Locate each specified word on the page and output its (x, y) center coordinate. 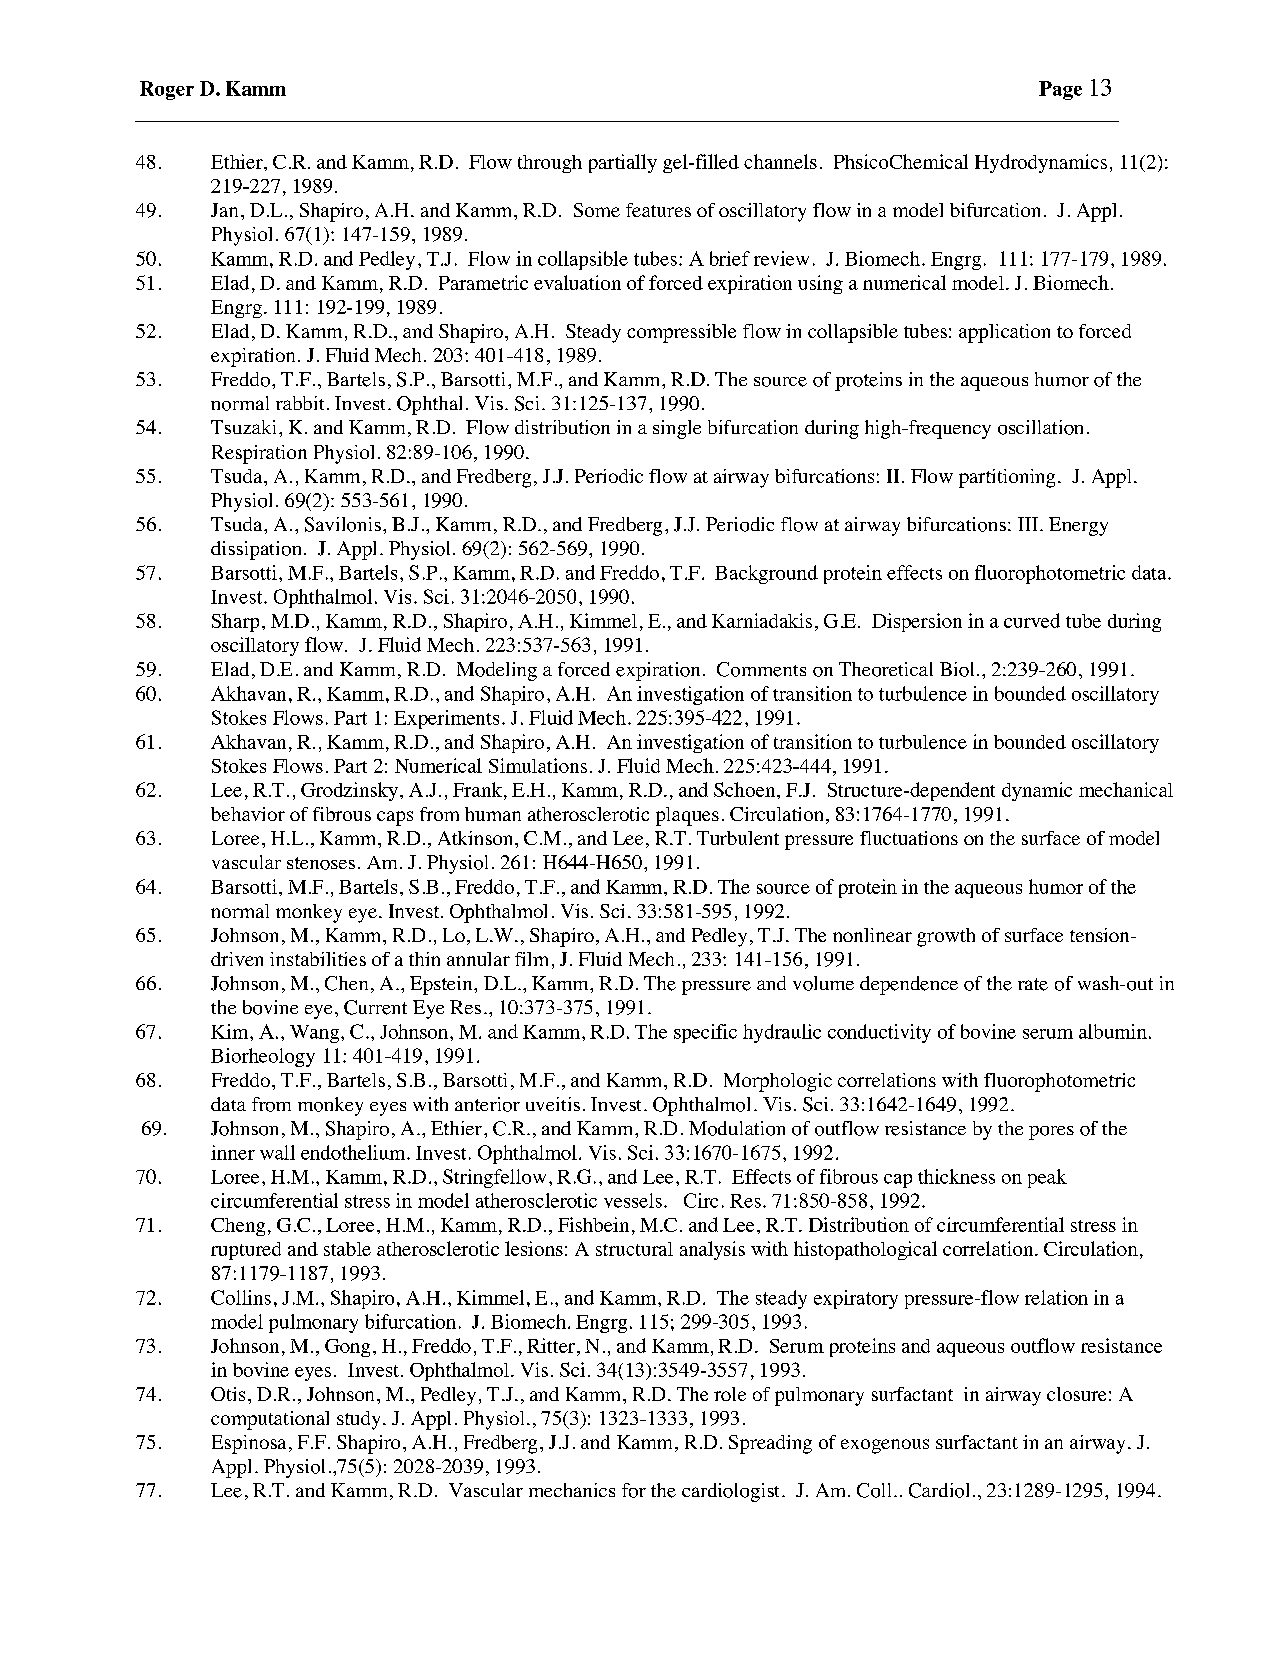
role (730, 1394)
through (550, 164)
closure (1076, 1394)
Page (1060, 90)
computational (270, 1420)
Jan (224, 210)
